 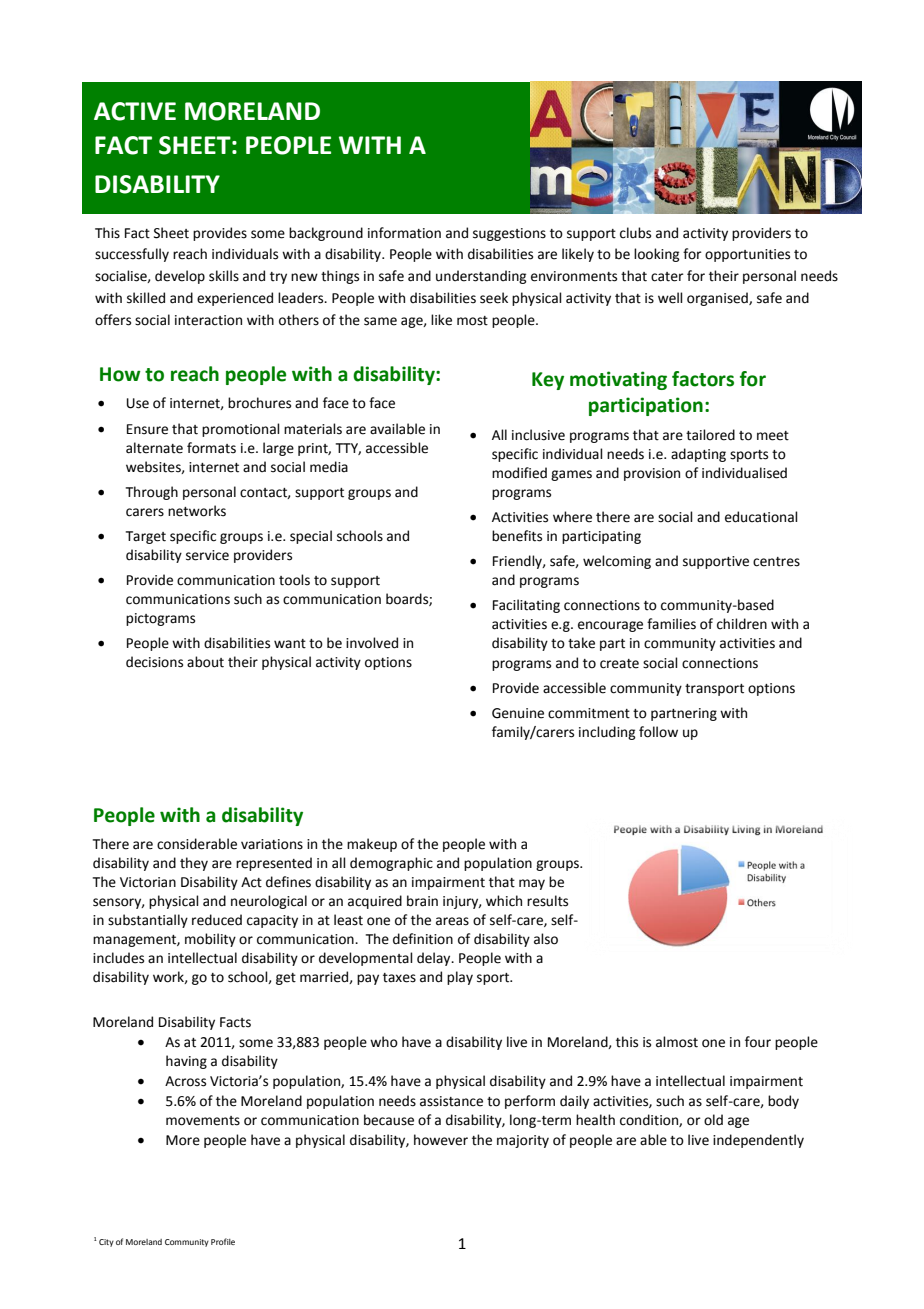 What do you see at coordinates (698, 455) in the page?
I see `adapting` at bounding box center [698, 455].
